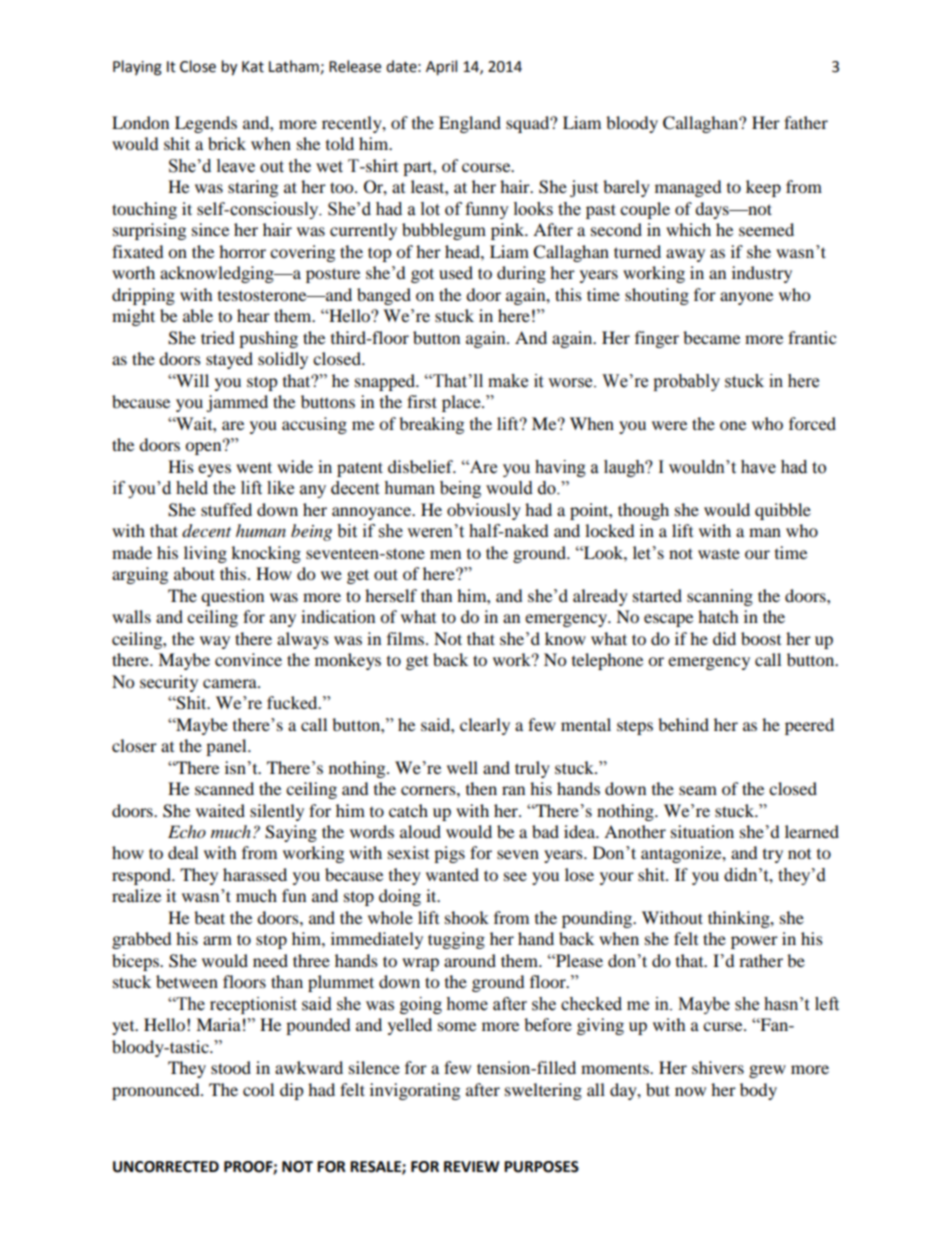  I want to click on England, so click(470, 124).
